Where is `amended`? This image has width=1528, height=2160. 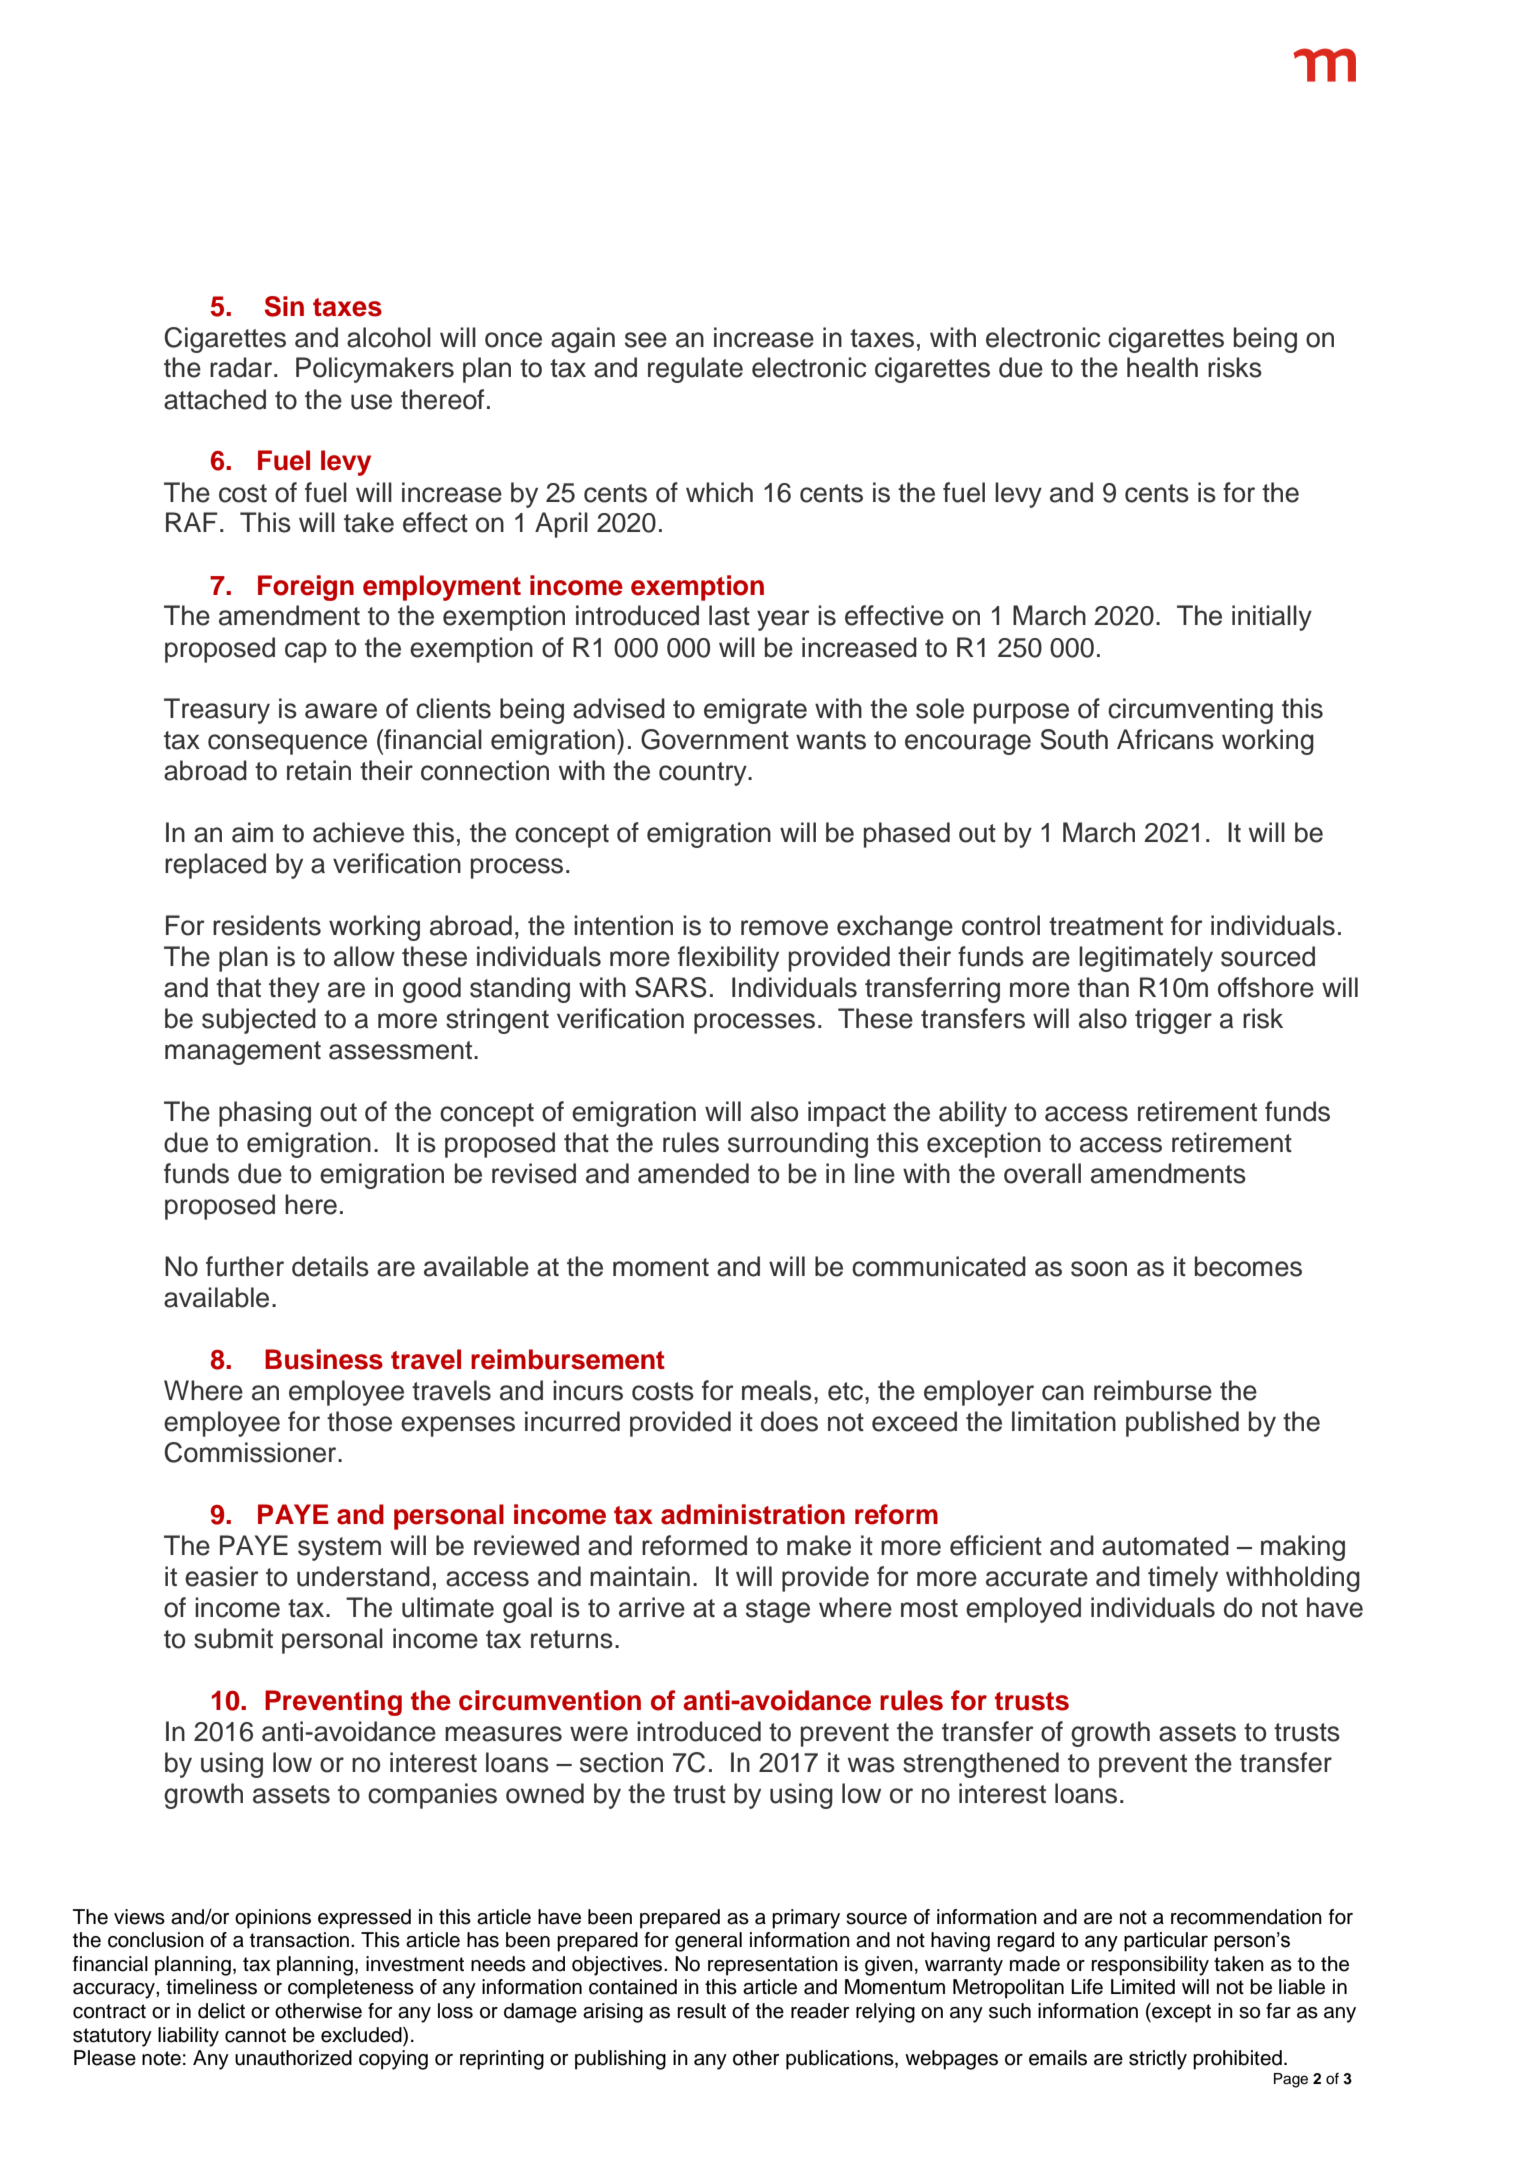 amended is located at coordinates (693, 1173).
